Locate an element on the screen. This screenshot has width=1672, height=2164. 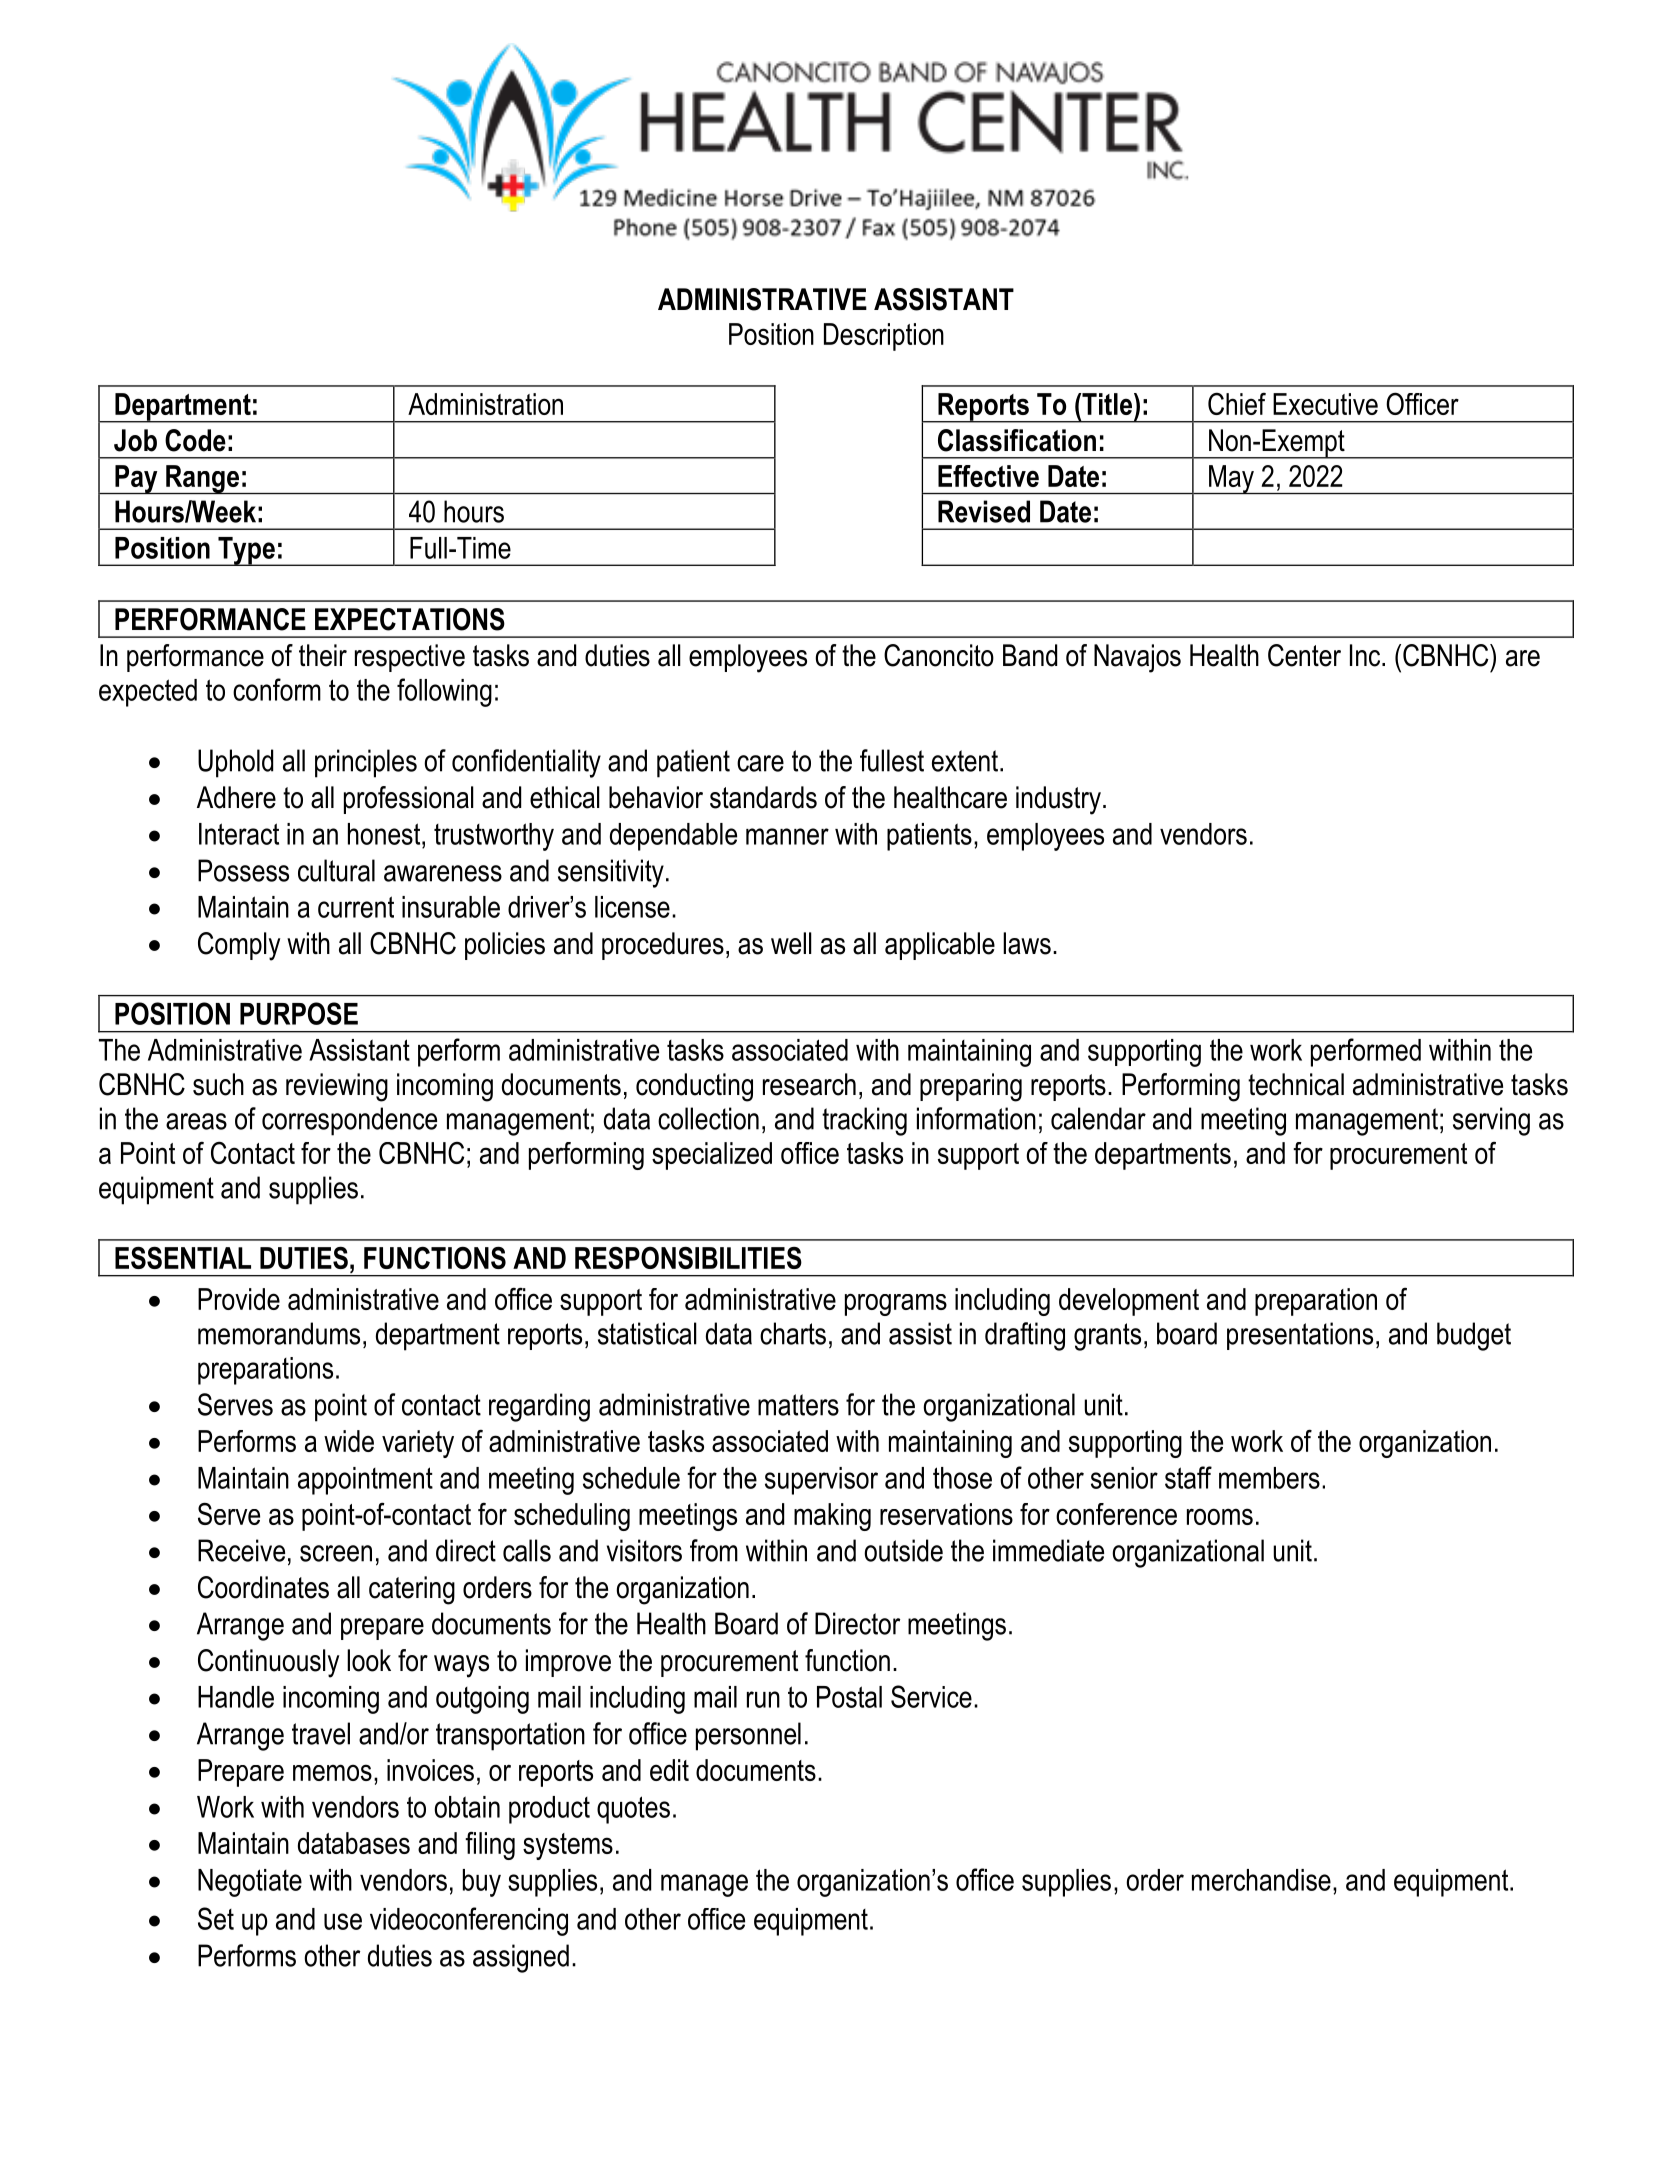
members is located at coordinates (1269, 1478).
